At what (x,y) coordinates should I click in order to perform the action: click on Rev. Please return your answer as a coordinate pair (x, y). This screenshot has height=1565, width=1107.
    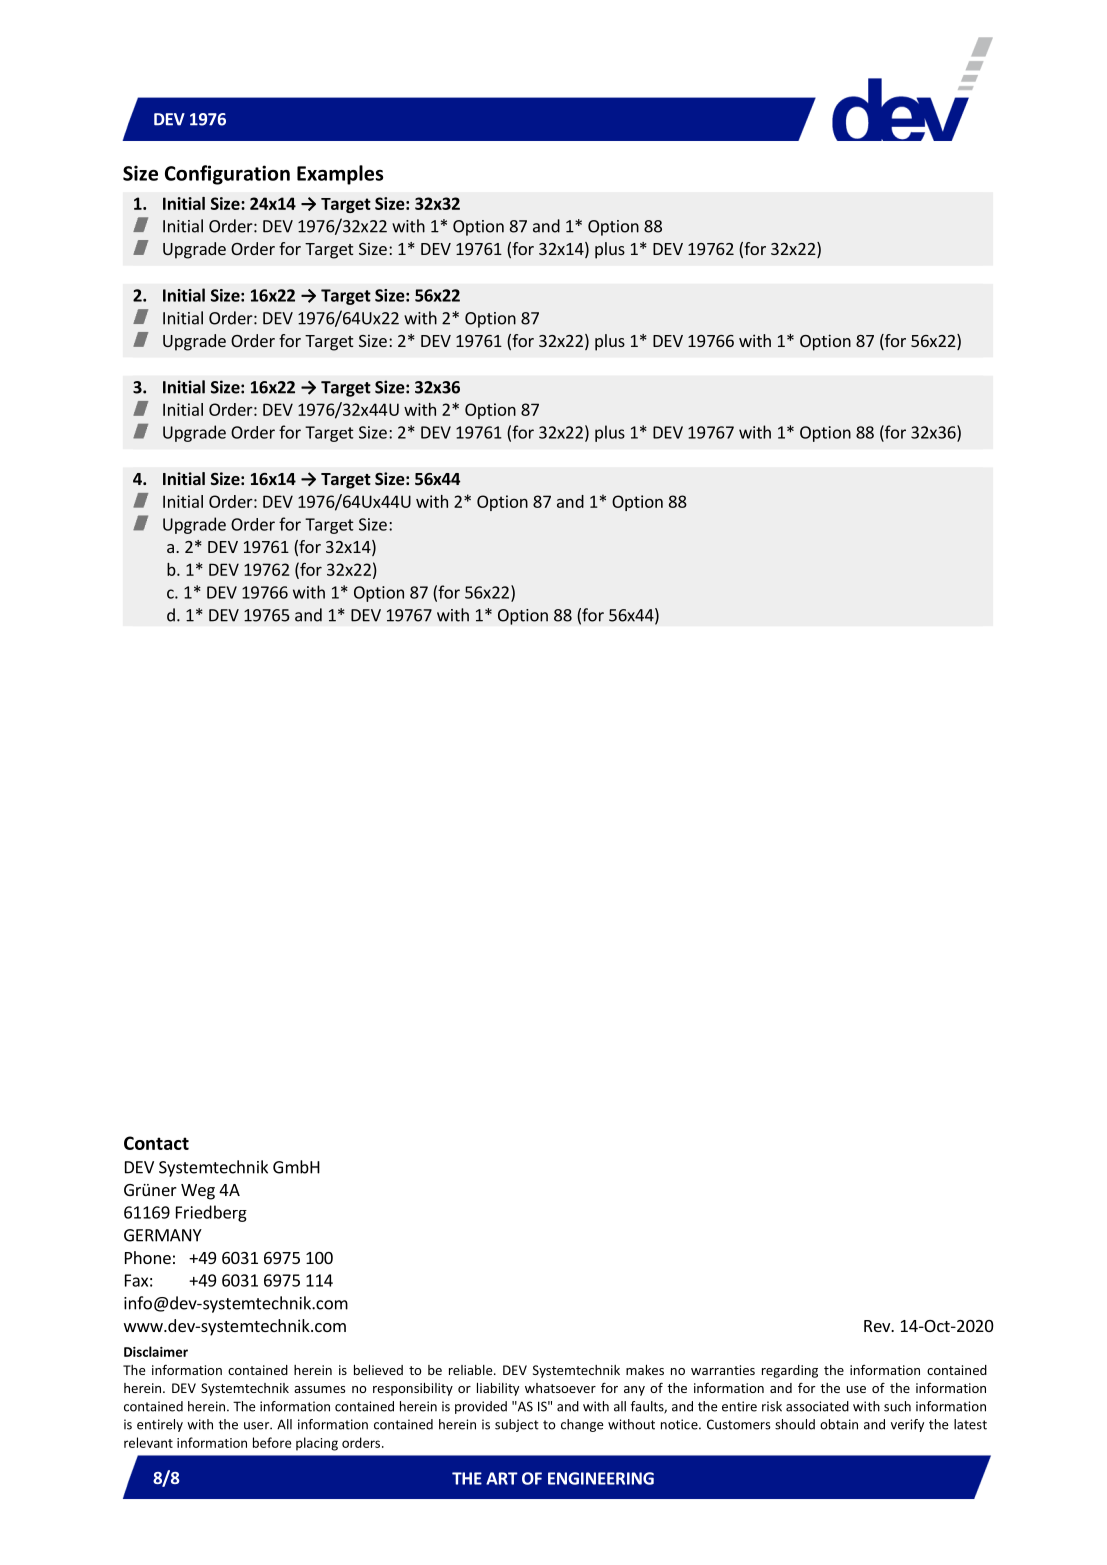
    Looking at the image, I should click on (878, 1326).
